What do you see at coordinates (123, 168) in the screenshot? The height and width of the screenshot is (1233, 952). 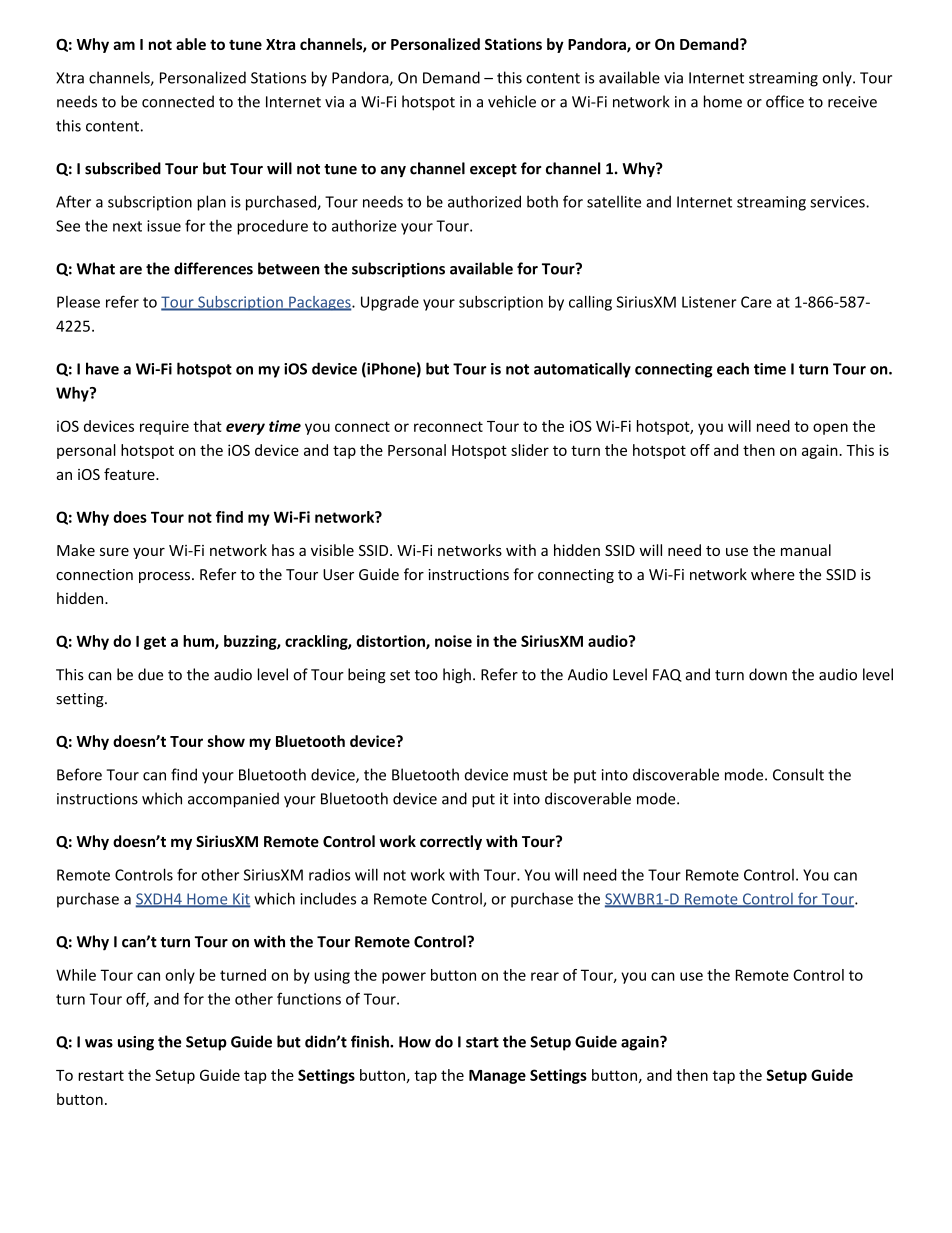 I see `subscribed` at bounding box center [123, 168].
